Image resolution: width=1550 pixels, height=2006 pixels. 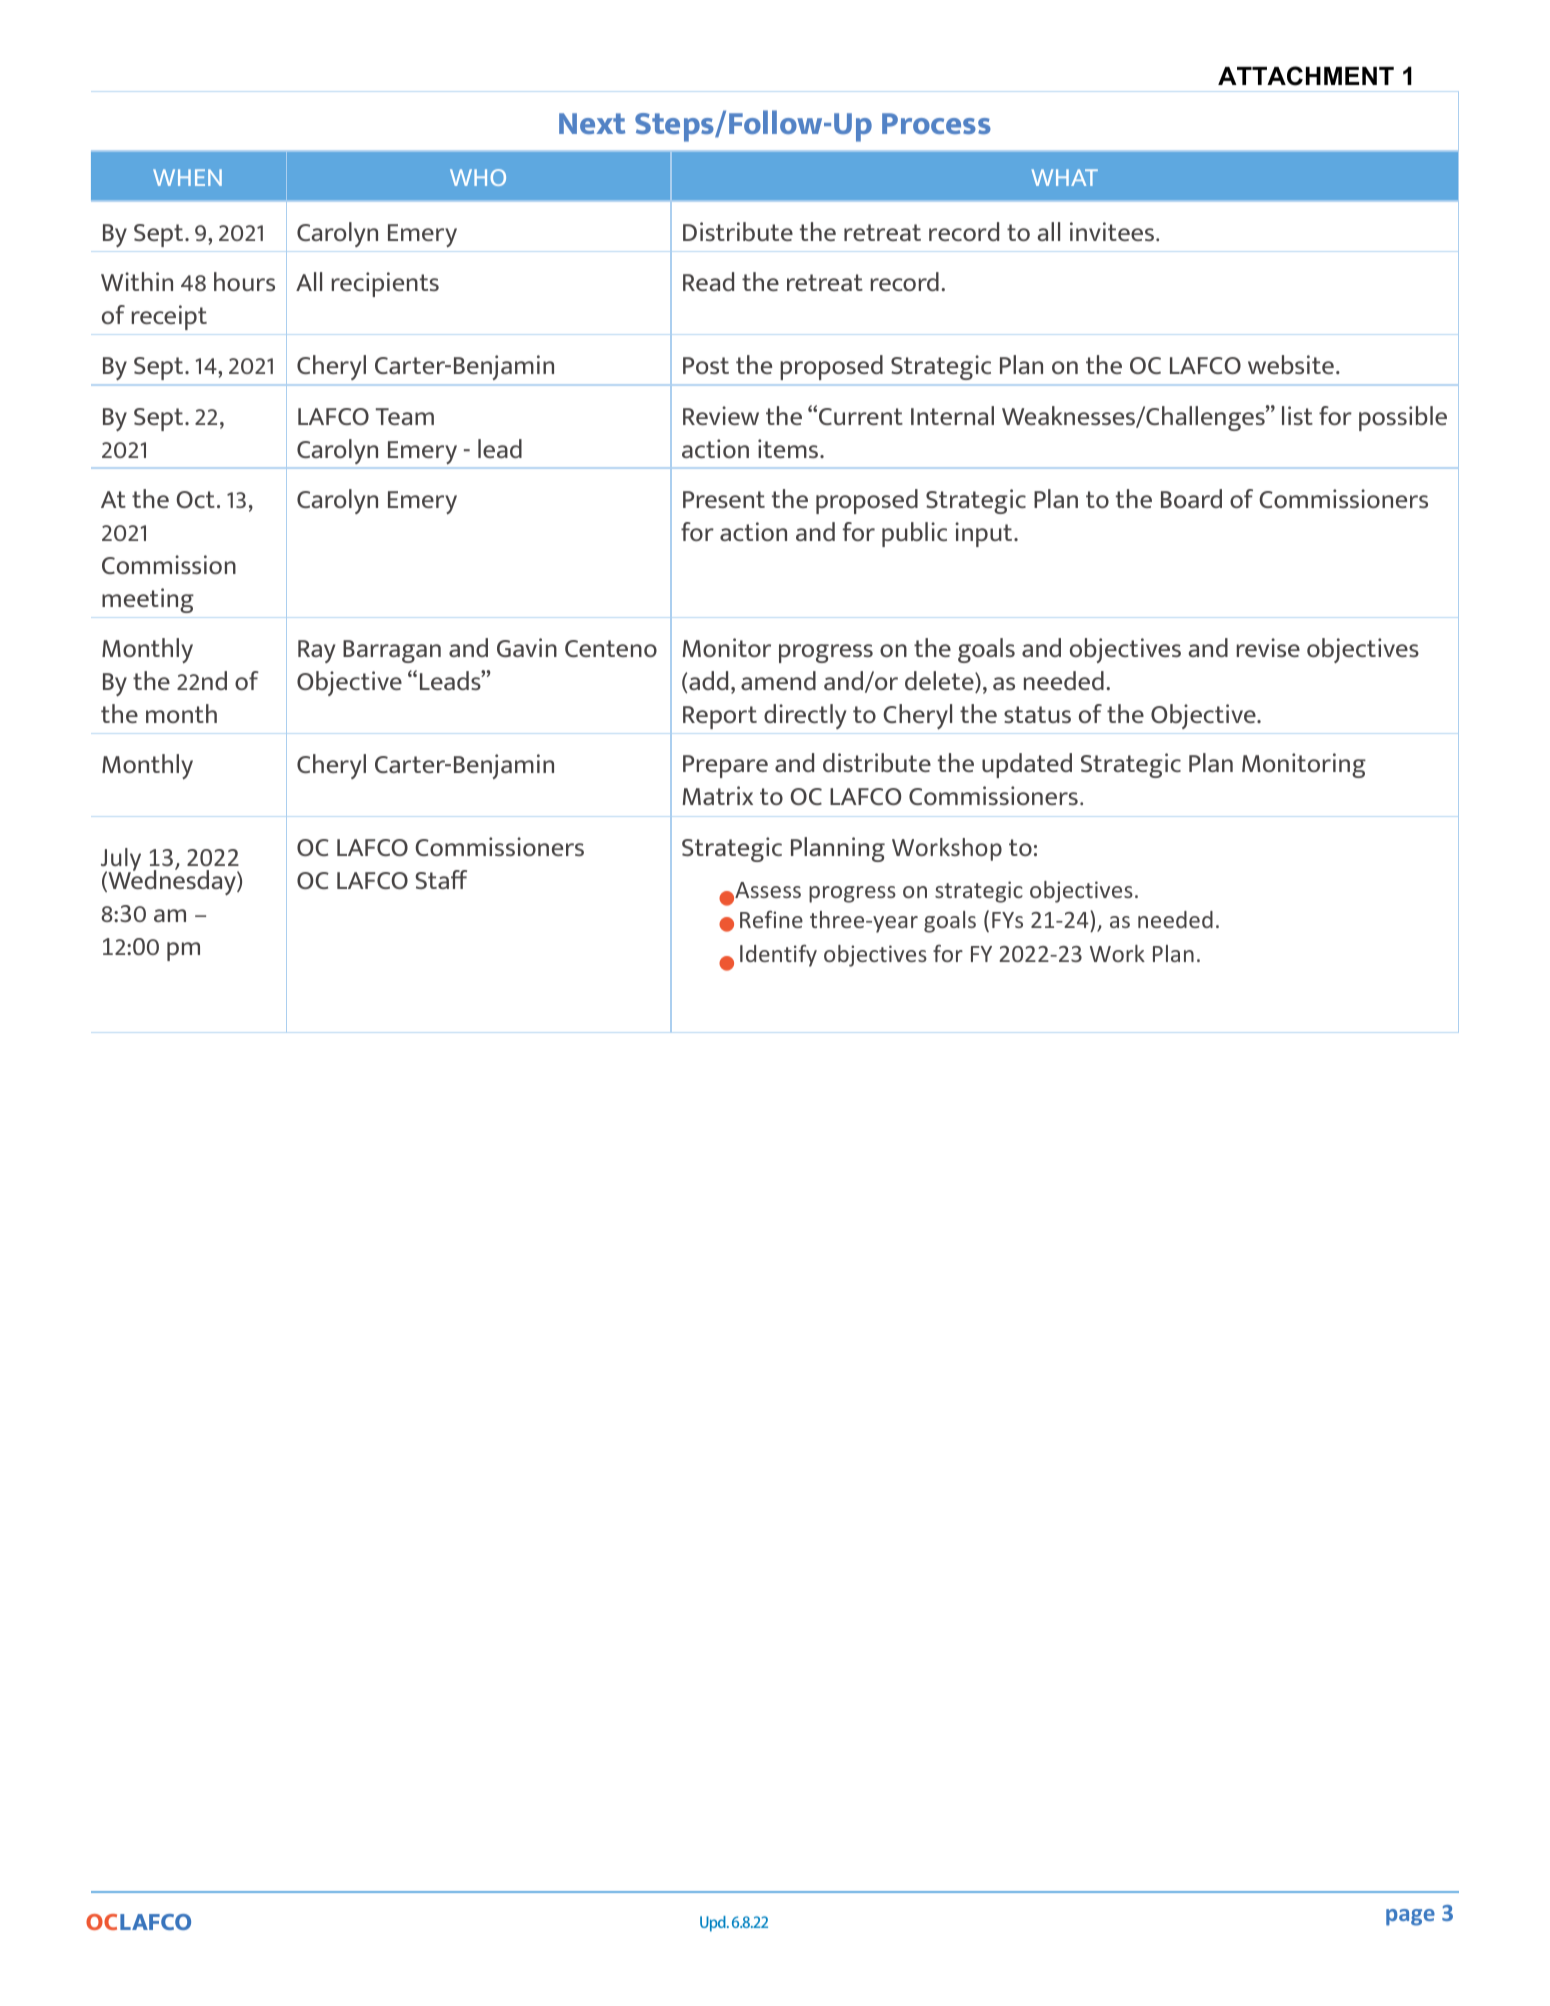 What do you see at coordinates (771, 919) in the page?
I see `Refine` at bounding box center [771, 919].
